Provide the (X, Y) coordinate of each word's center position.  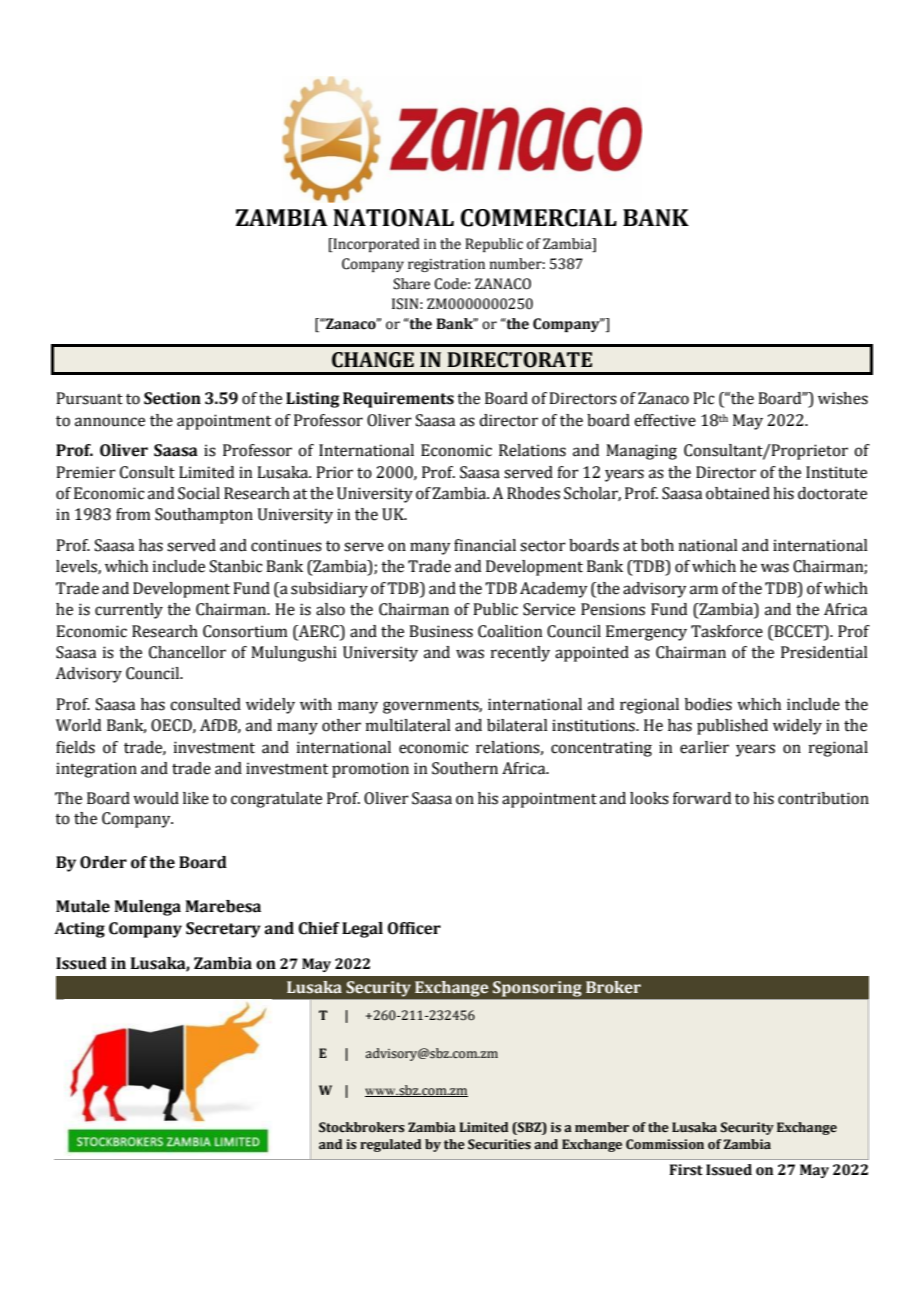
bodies (708, 704)
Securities (499, 1144)
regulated (390, 1145)
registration (446, 265)
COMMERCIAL (538, 218)
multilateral (408, 725)
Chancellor (187, 652)
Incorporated (375, 245)
